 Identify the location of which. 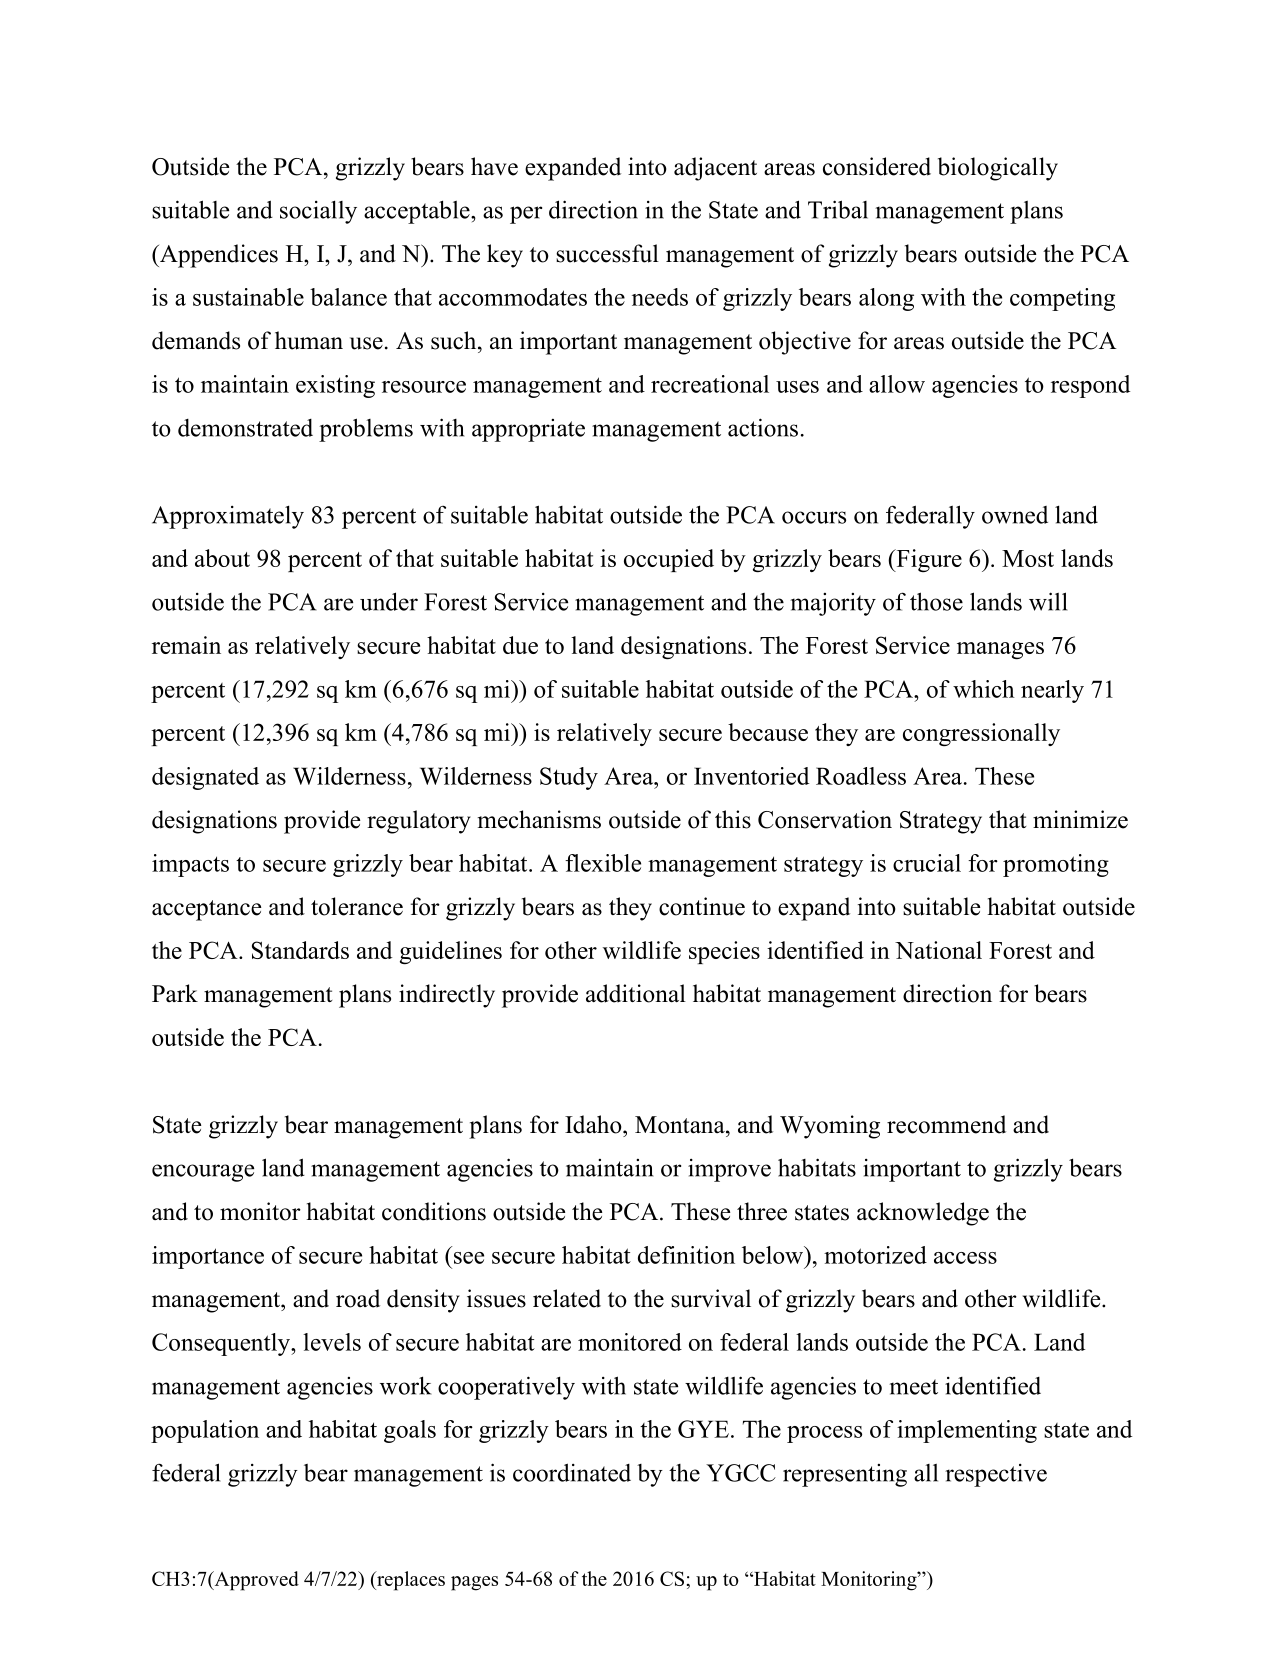
(984, 689).
